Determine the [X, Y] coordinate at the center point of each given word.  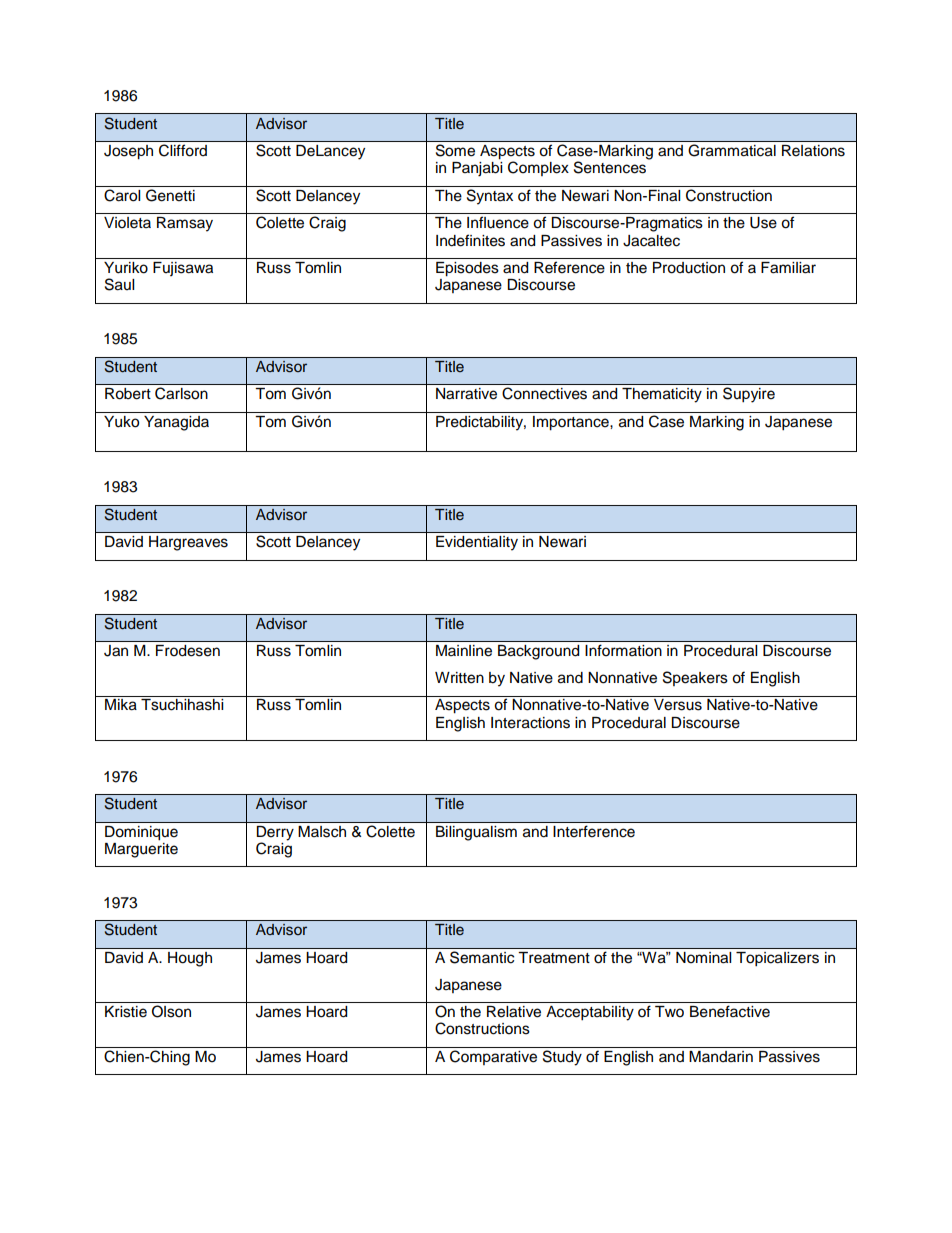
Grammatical [732, 150]
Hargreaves [188, 543]
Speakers [695, 678]
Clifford [183, 150]
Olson [171, 1011]
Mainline [464, 651]
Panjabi [477, 169]
